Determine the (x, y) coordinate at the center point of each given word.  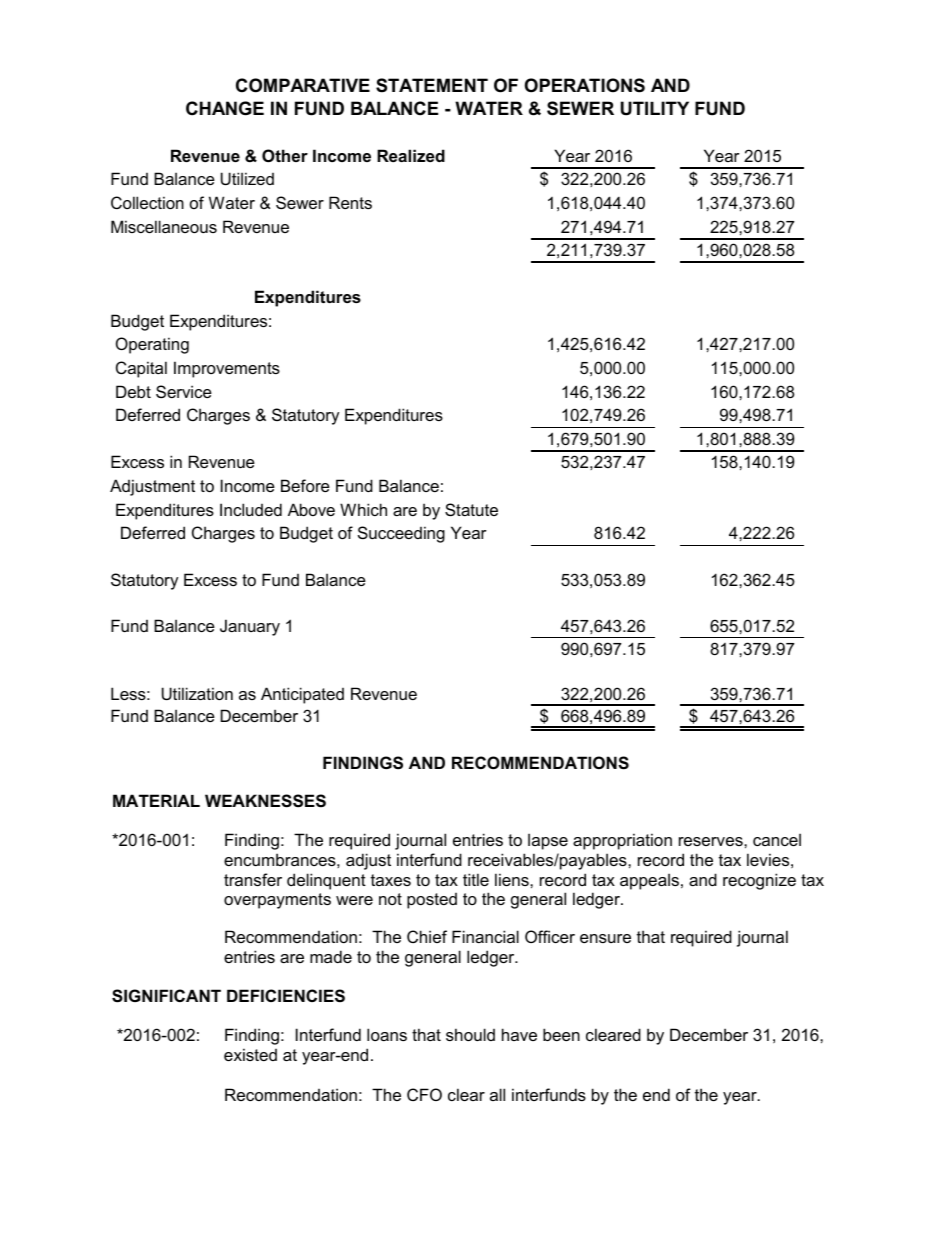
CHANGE (225, 108)
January (250, 627)
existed (250, 1054)
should (470, 1034)
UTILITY (655, 108)
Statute (471, 509)
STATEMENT (432, 85)
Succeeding (401, 534)
